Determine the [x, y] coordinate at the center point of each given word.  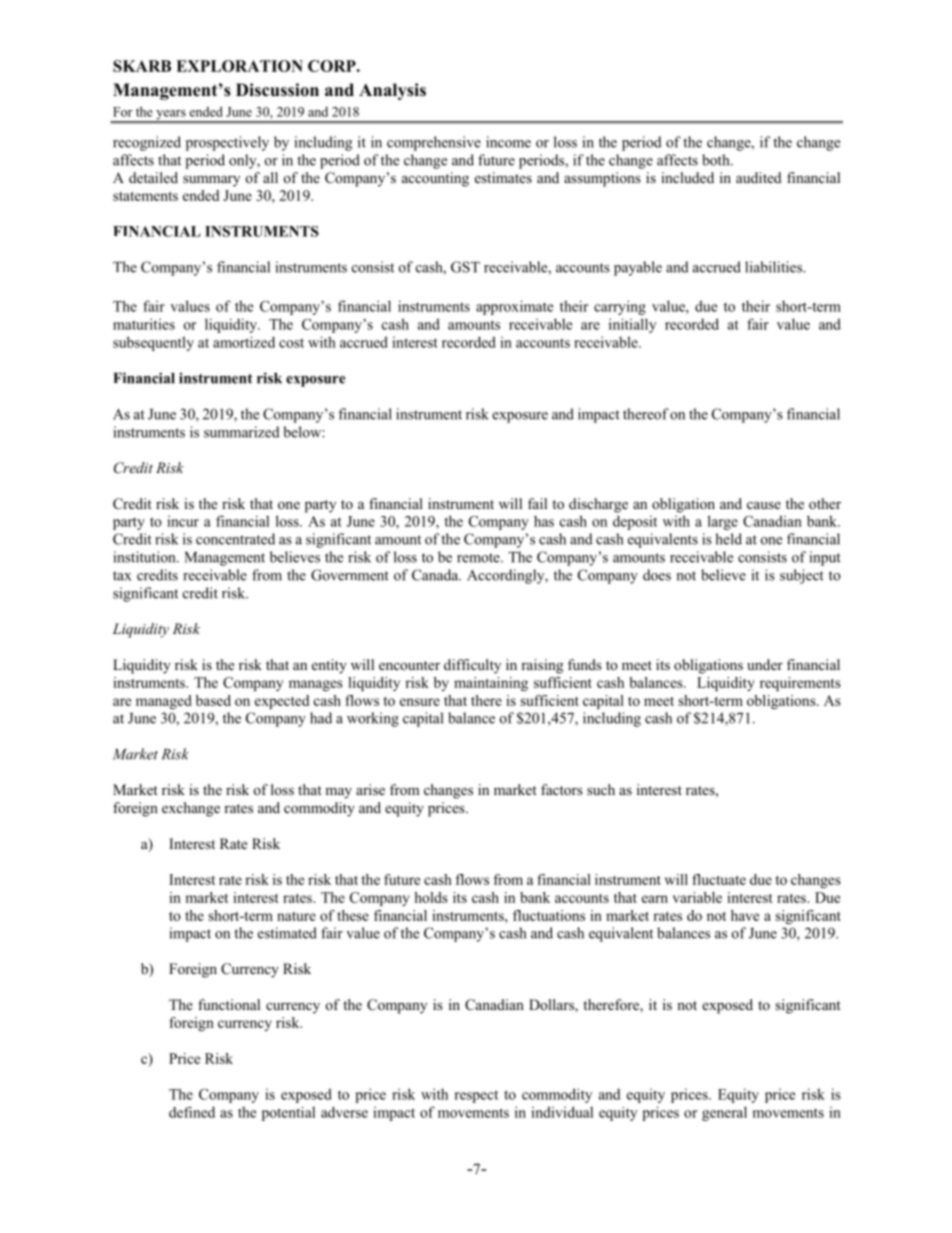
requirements [800, 684]
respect [476, 1096]
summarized [242, 432]
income [508, 142]
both [717, 160]
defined [192, 1112]
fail [537, 503]
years [171, 116]
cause [764, 505]
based [213, 700]
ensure [420, 702]
